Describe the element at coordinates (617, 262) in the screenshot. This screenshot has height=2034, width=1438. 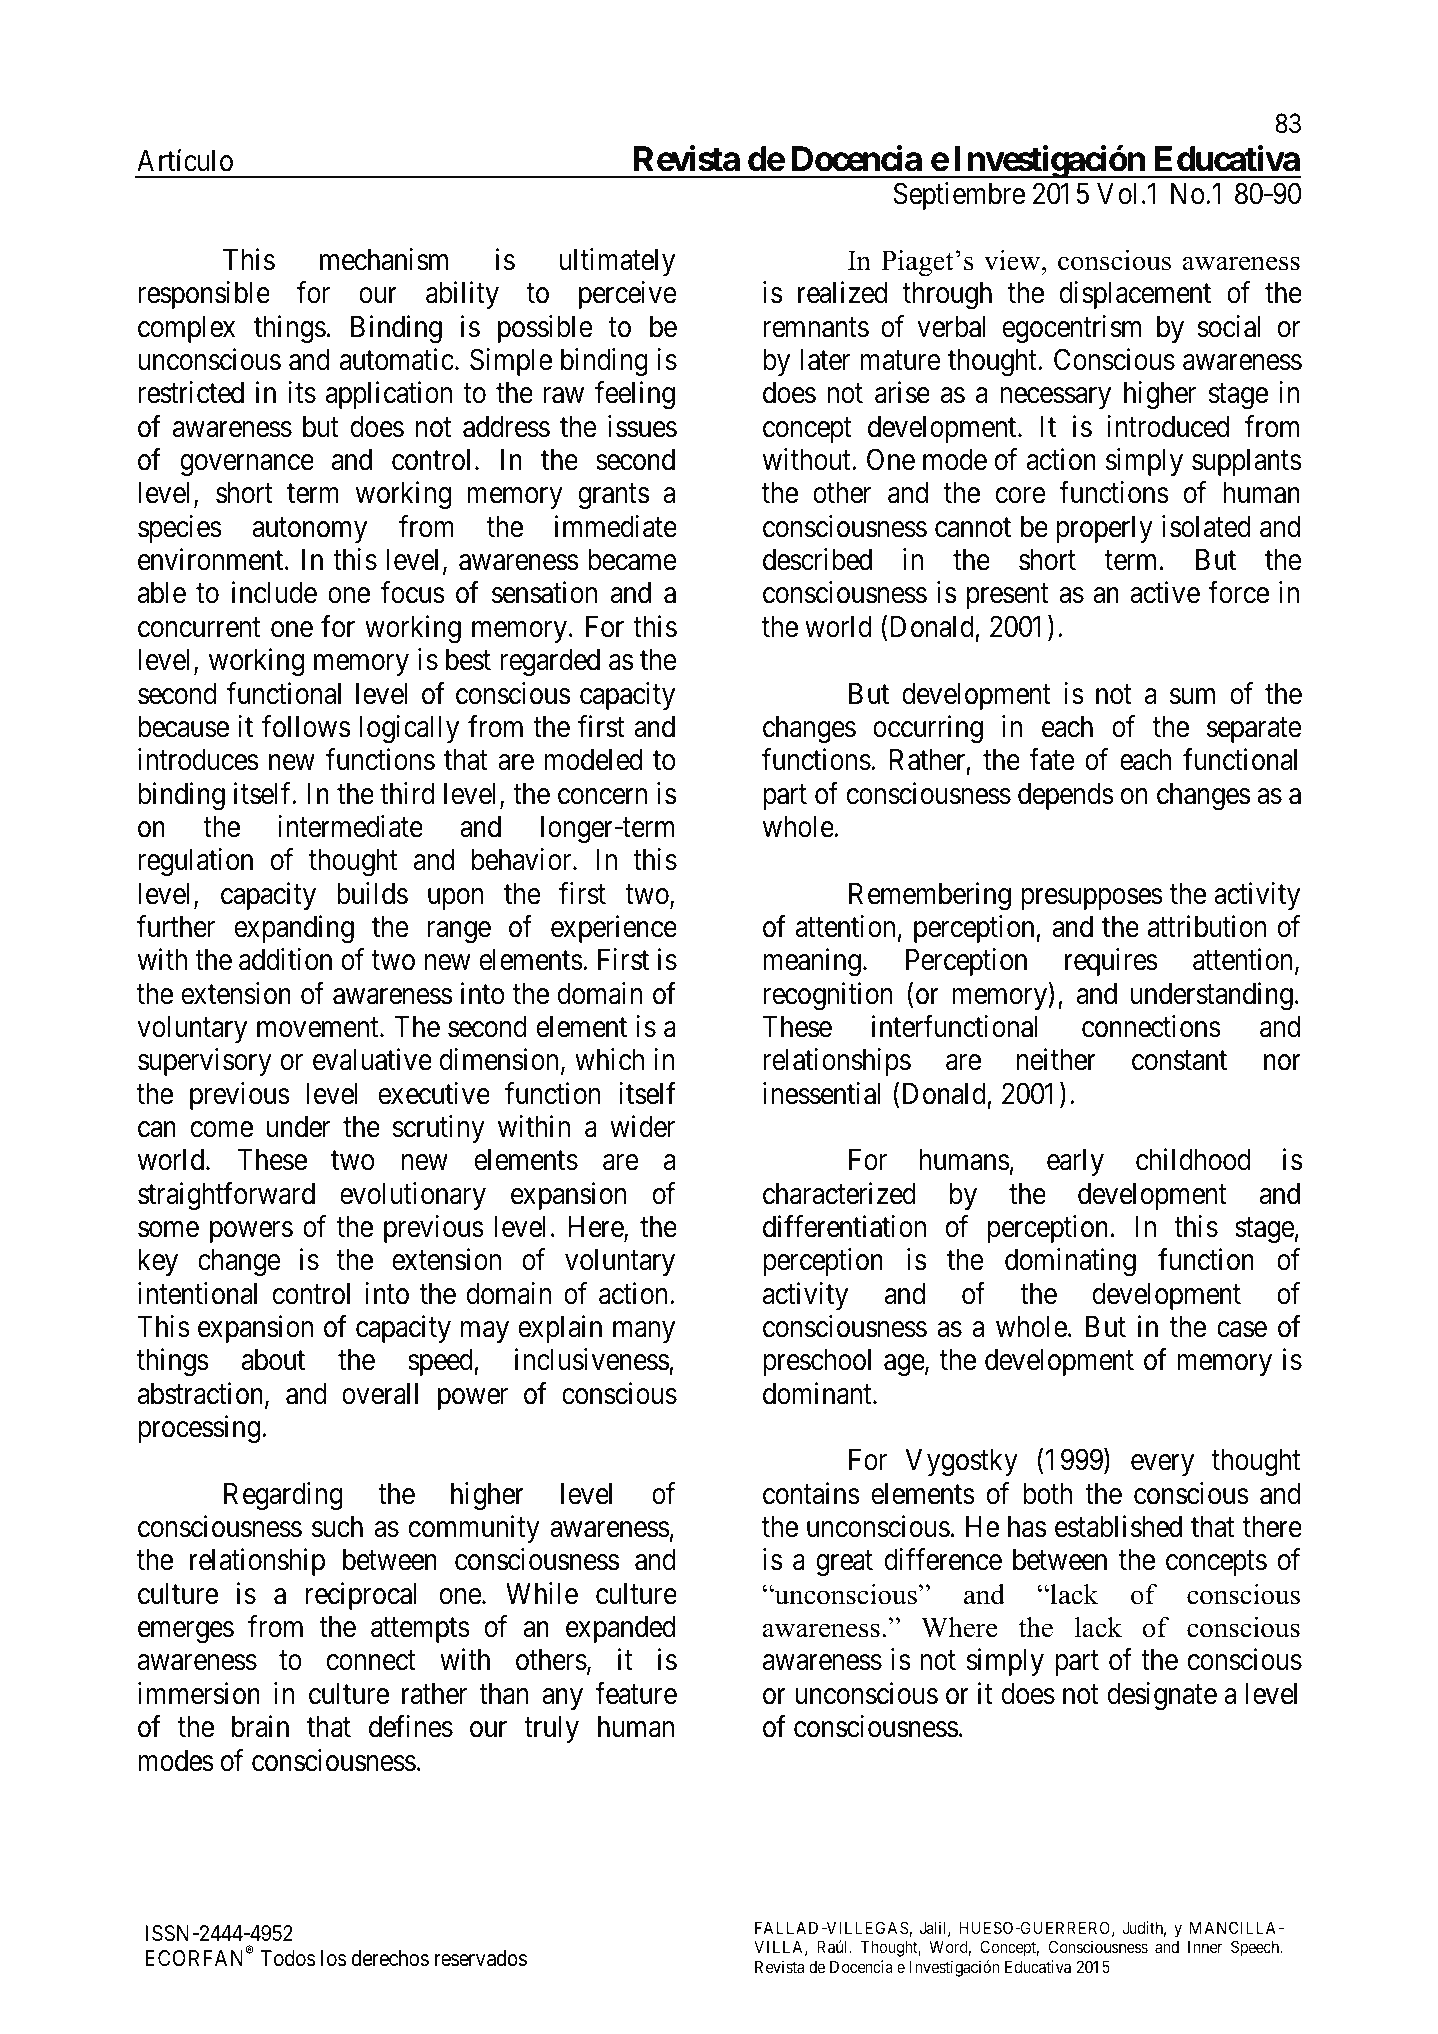
I see `ultimately` at that location.
